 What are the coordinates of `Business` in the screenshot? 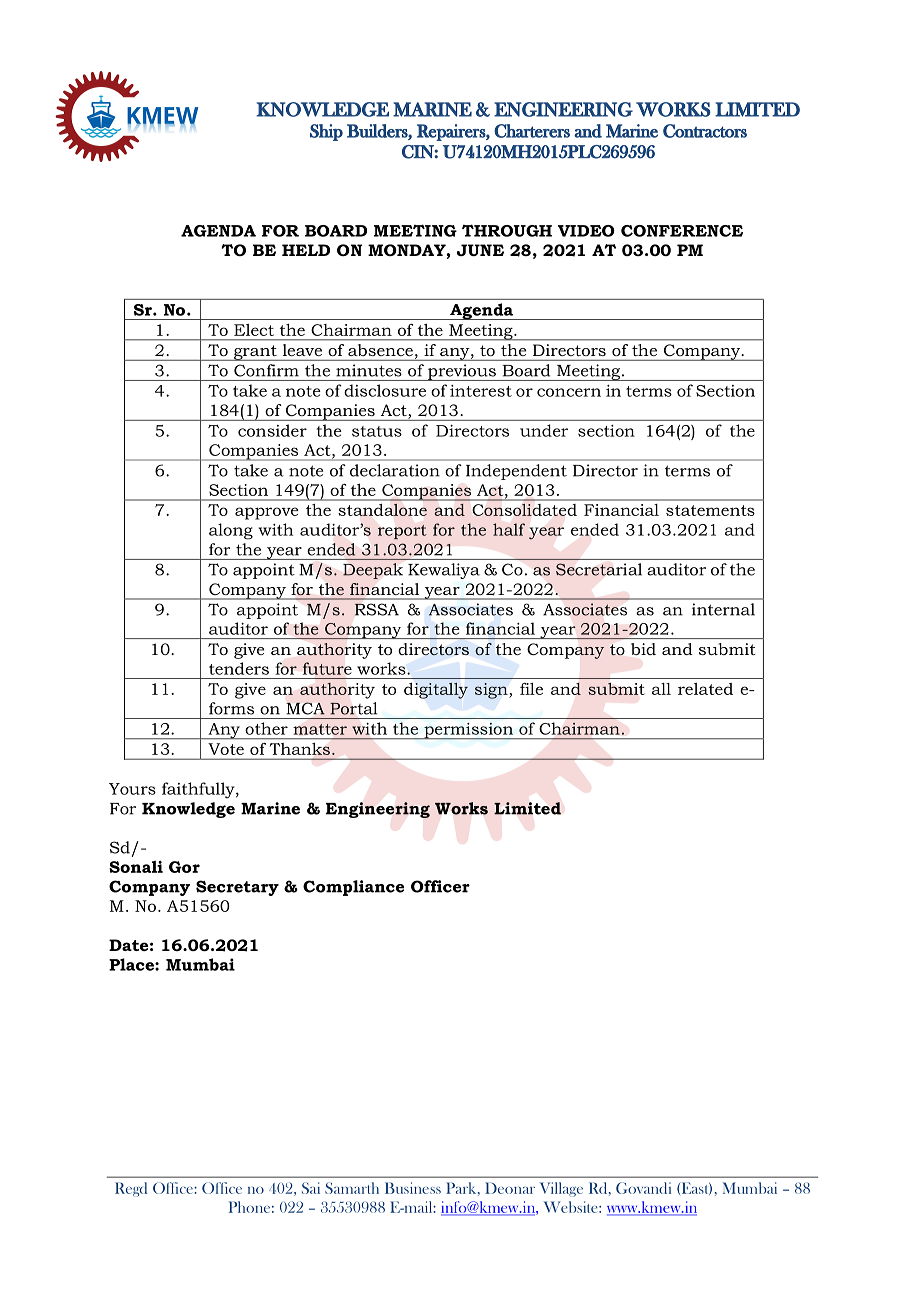 It's located at (413, 1188).
